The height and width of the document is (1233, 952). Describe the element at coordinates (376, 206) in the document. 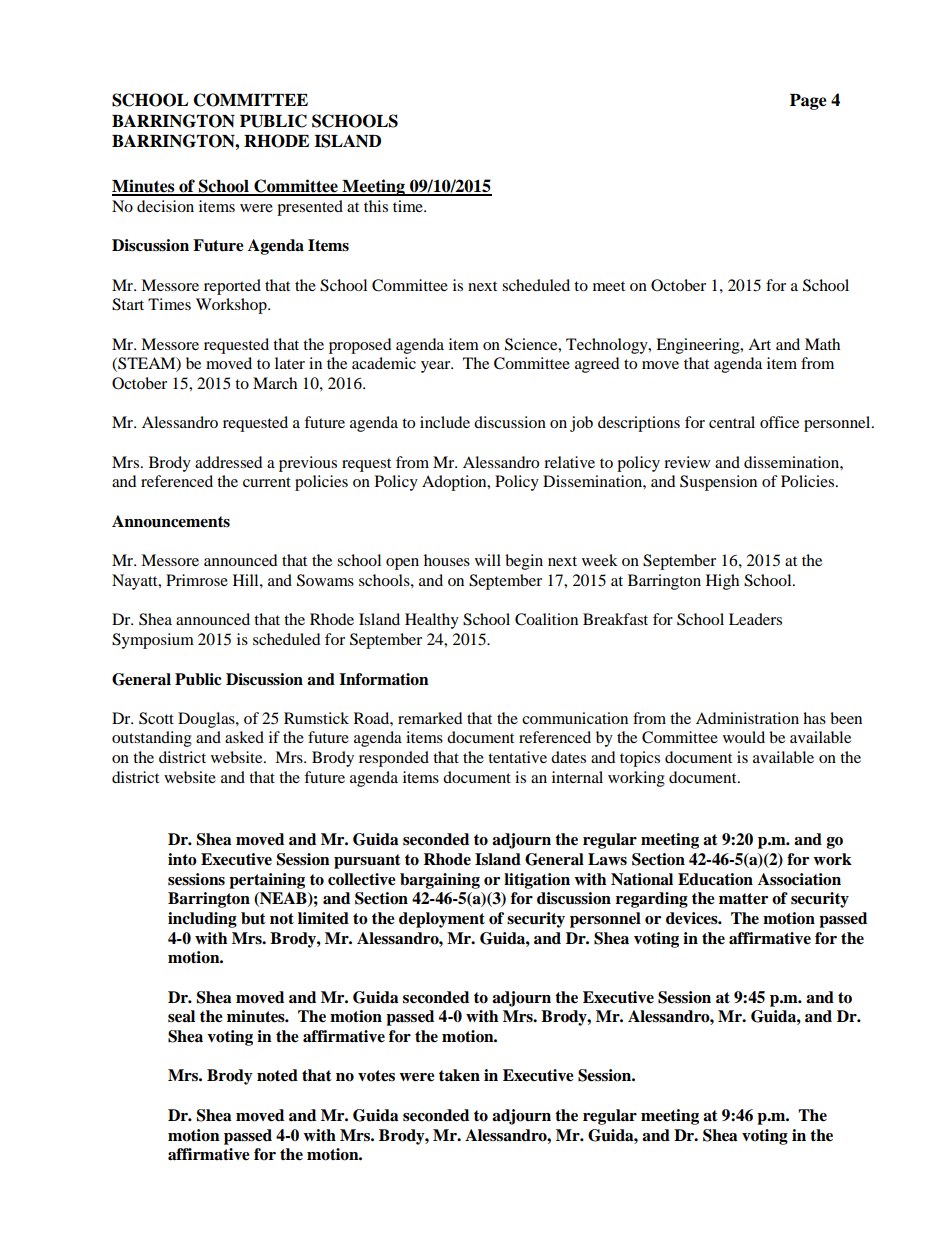

I see `this` at that location.
